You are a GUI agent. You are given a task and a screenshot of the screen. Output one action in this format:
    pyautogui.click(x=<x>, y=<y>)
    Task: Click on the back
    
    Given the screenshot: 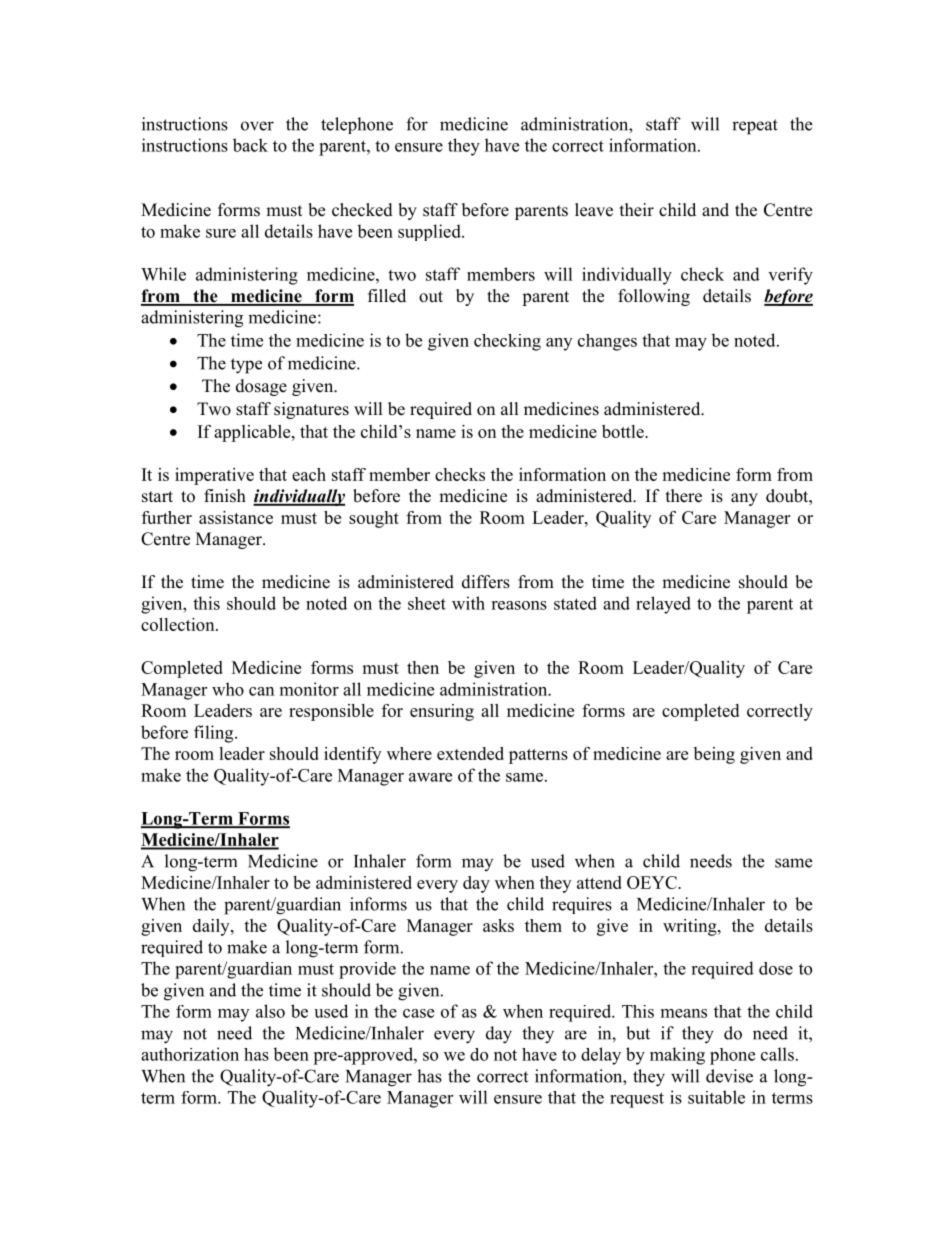 What is the action you would take?
    pyautogui.click(x=250, y=145)
